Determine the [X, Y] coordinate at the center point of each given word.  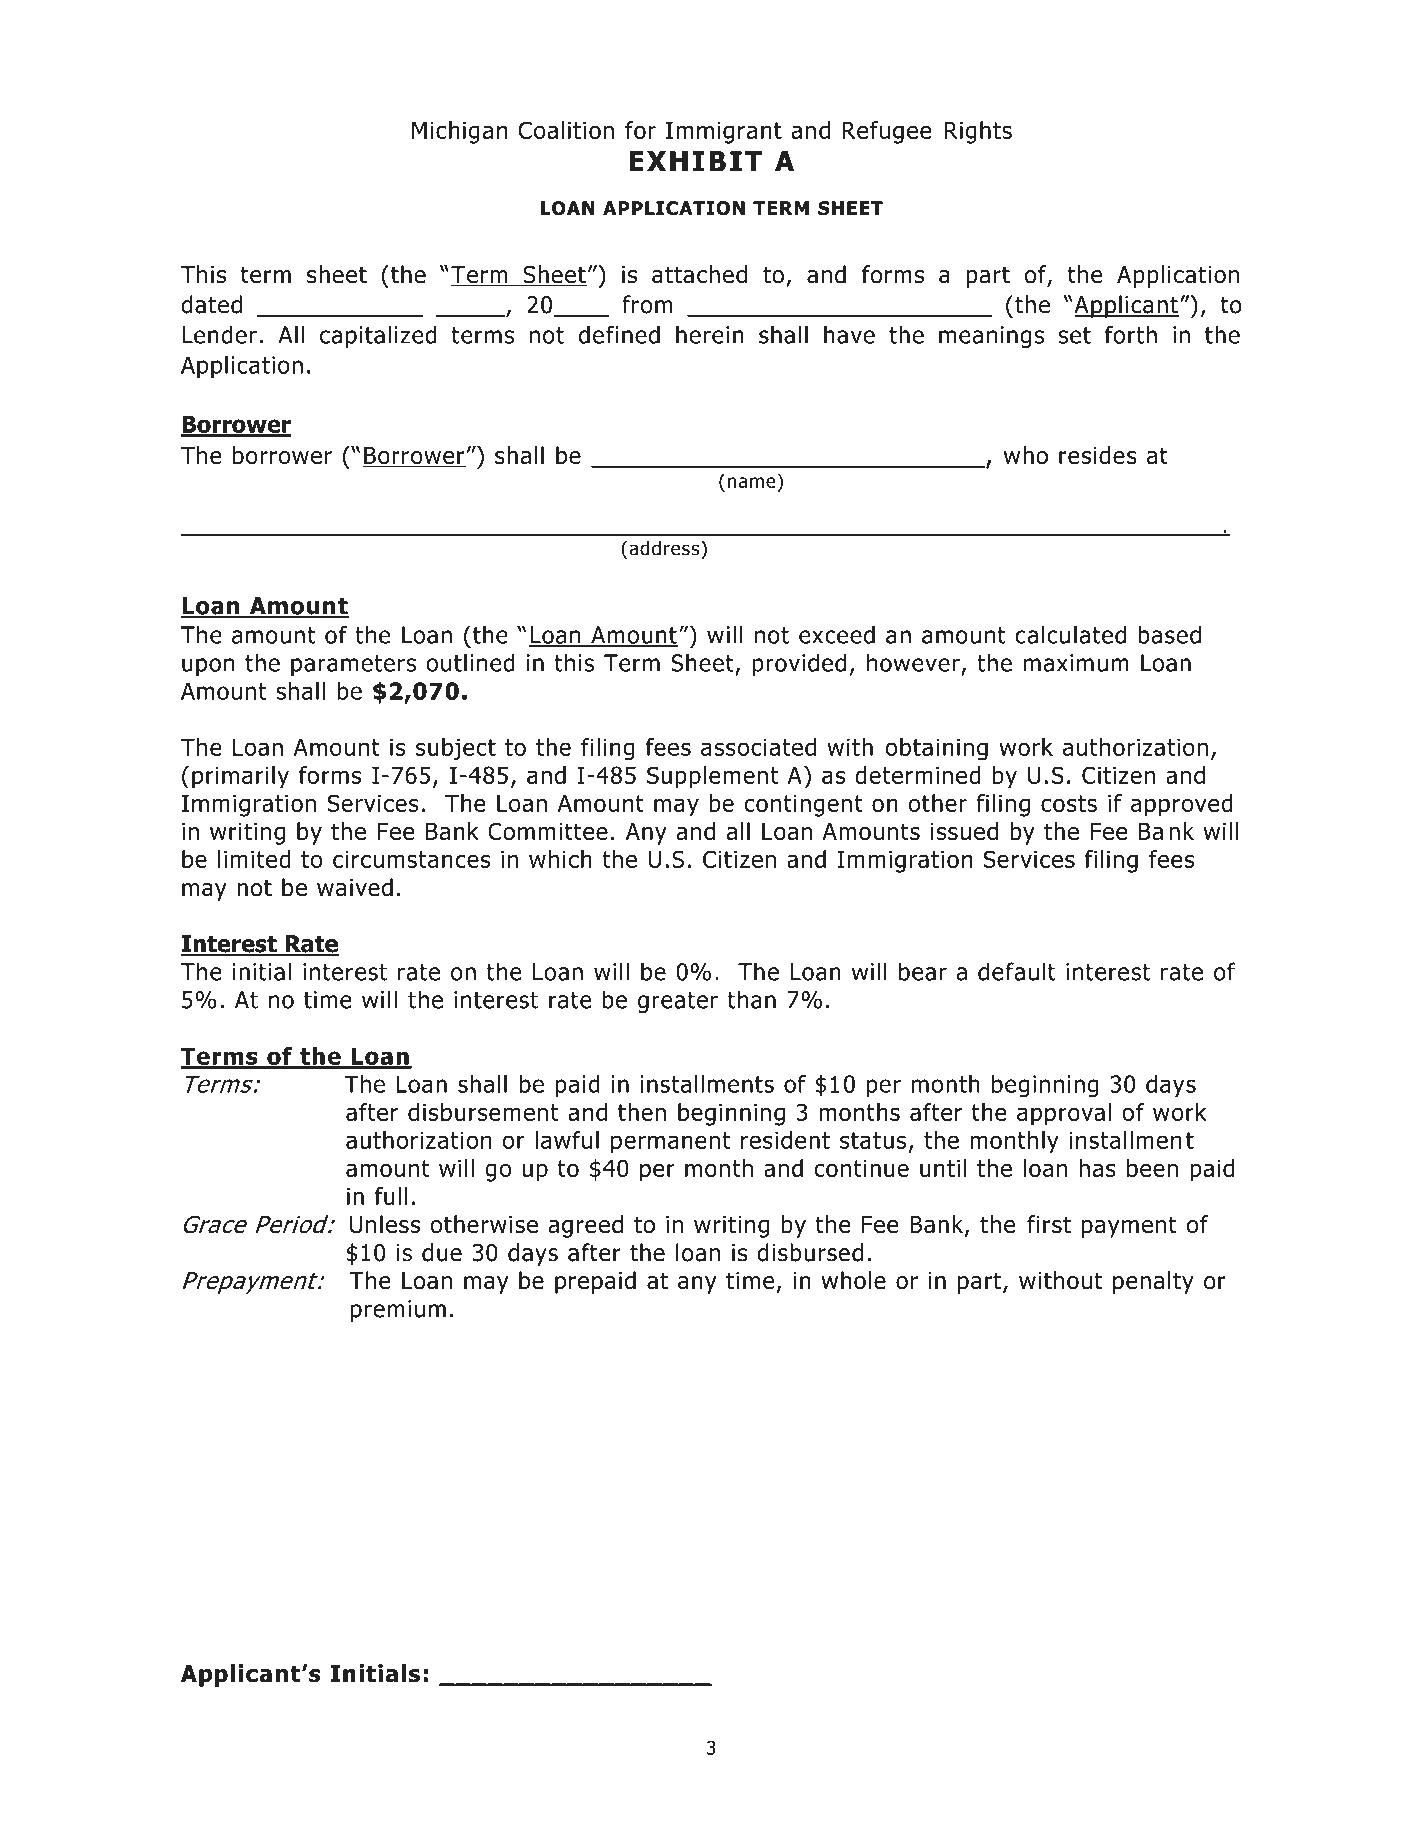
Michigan [460, 132]
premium [398, 1311]
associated [758, 747]
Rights [978, 132]
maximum [1076, 663]
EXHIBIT [695, 161]
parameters [353, 665]
